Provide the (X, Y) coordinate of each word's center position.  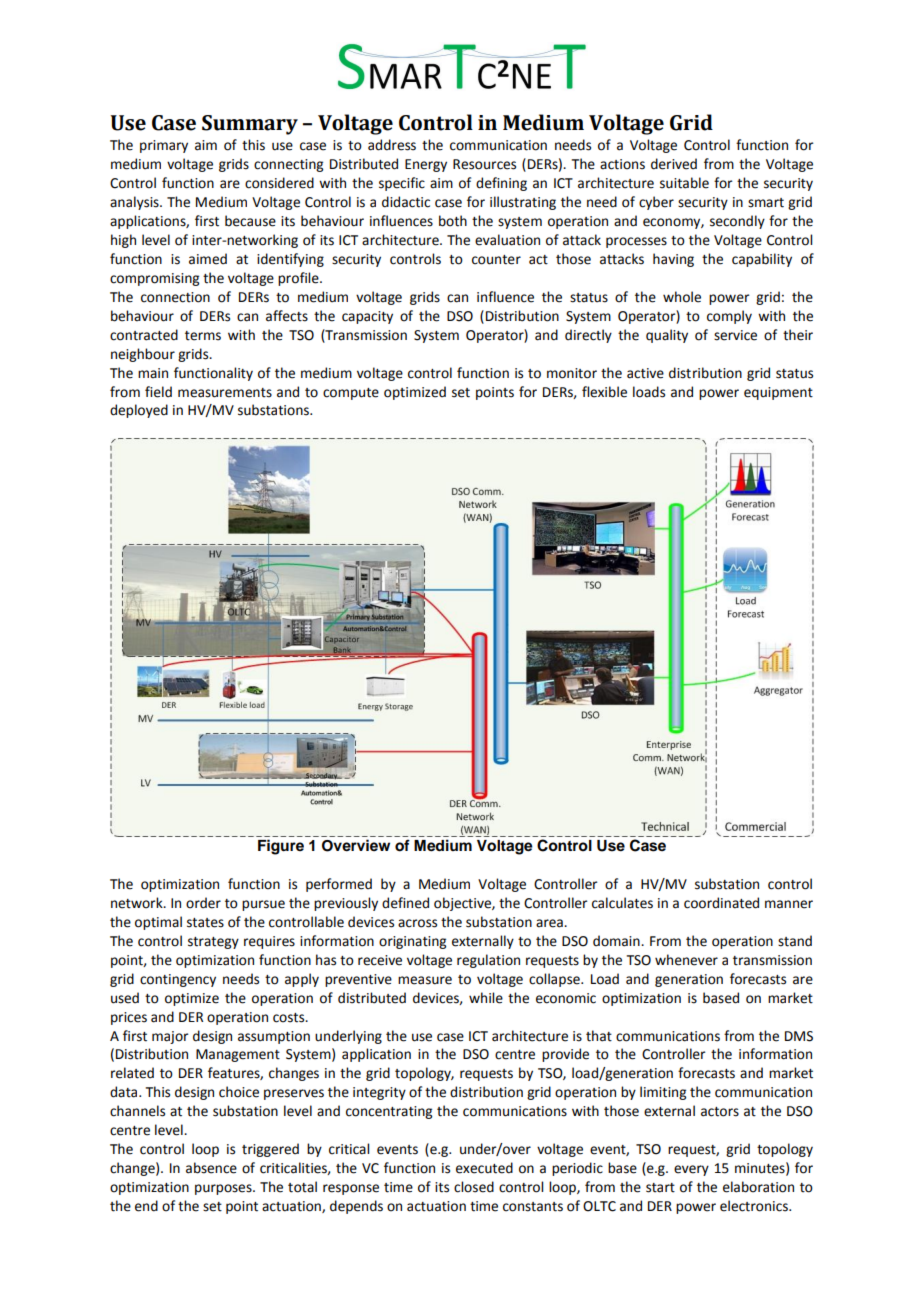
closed (474, 1187)
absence (211, 1168)
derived (674, 164)
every (691, 1170)
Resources (484, 164)
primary (164, 146)
